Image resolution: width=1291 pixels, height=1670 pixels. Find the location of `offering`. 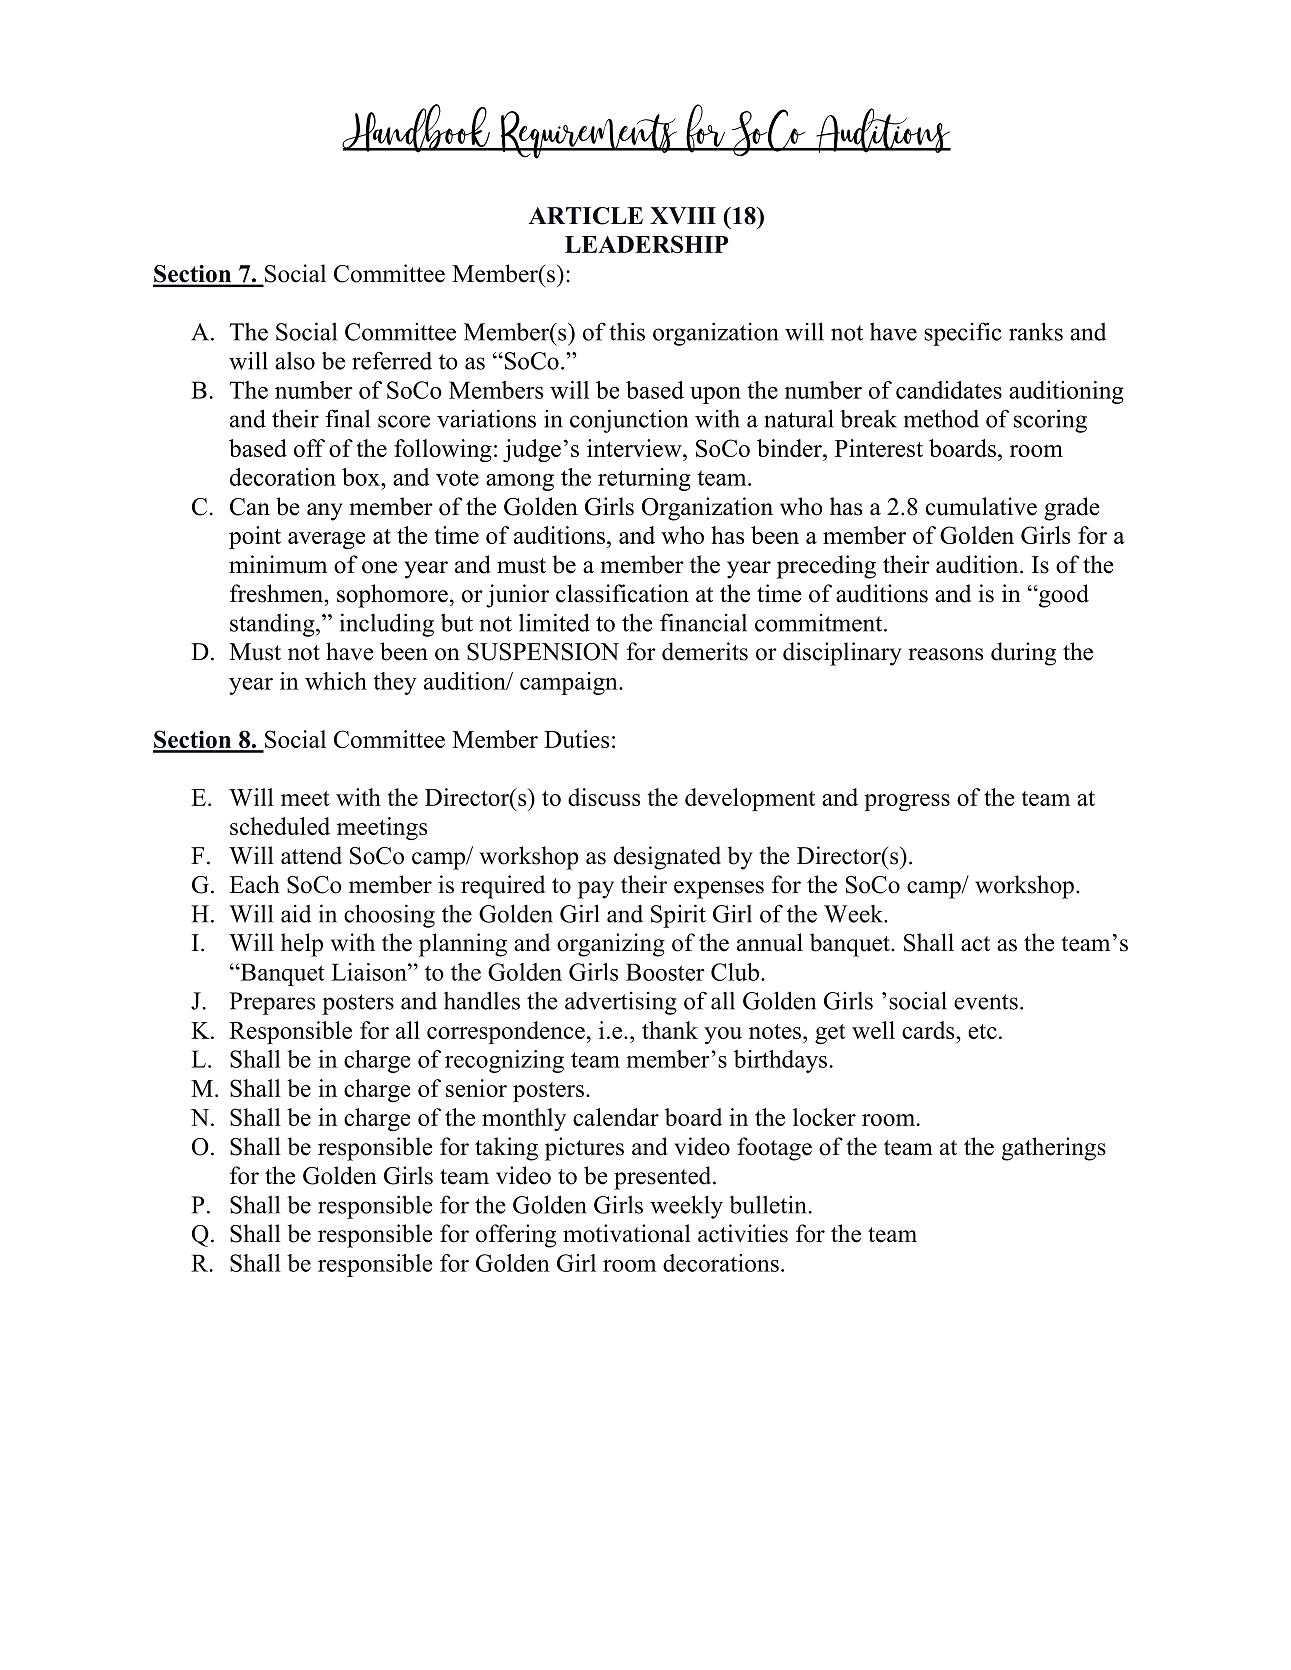

offering is located at coordinates (516, 1236).
